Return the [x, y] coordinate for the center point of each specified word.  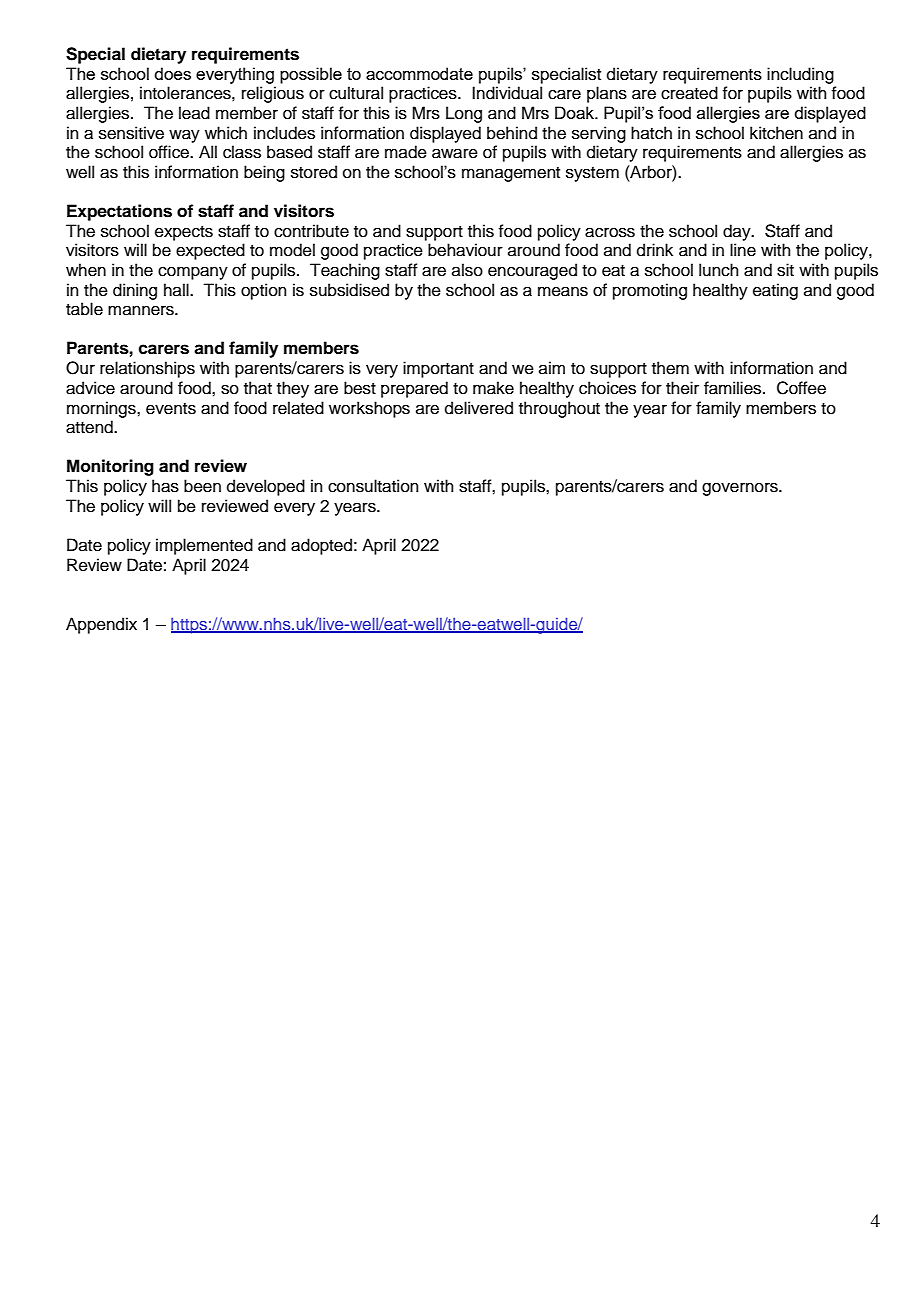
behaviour [465, 250]
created [689, 93]
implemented [204, 546]
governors [741, 489]
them [670, 368]
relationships [147, 369]
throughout [559, 409]
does [172, 73]
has [165, 486]
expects [184, 233]
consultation [373, 486]
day [738, 232]
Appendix [101, 625]
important [438, 369]
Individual [507, 93]
